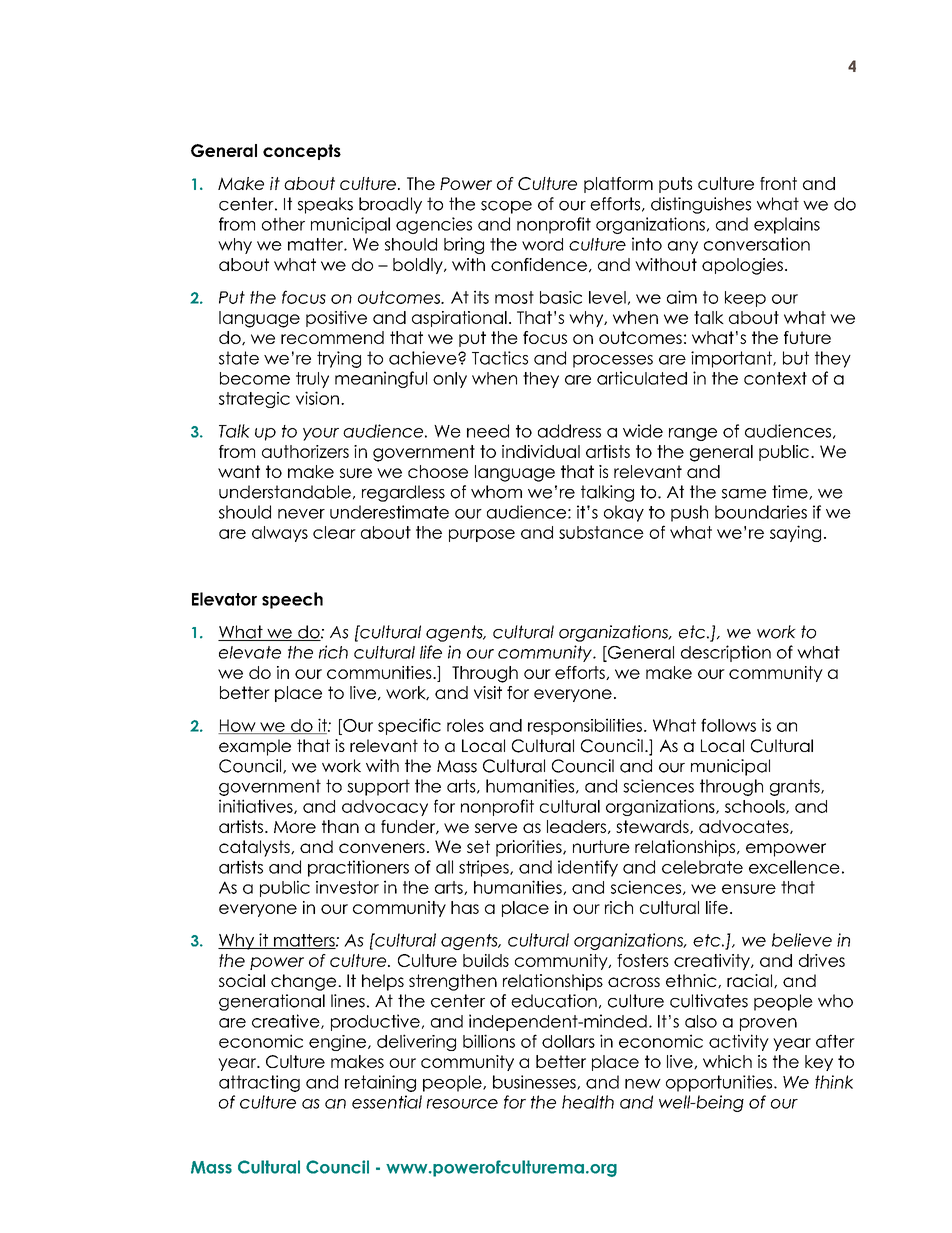 This screenshot has height=1233, width=952. Describe the element at coordinates (488, 692) in the screenshot. I see `visit` at that location.
